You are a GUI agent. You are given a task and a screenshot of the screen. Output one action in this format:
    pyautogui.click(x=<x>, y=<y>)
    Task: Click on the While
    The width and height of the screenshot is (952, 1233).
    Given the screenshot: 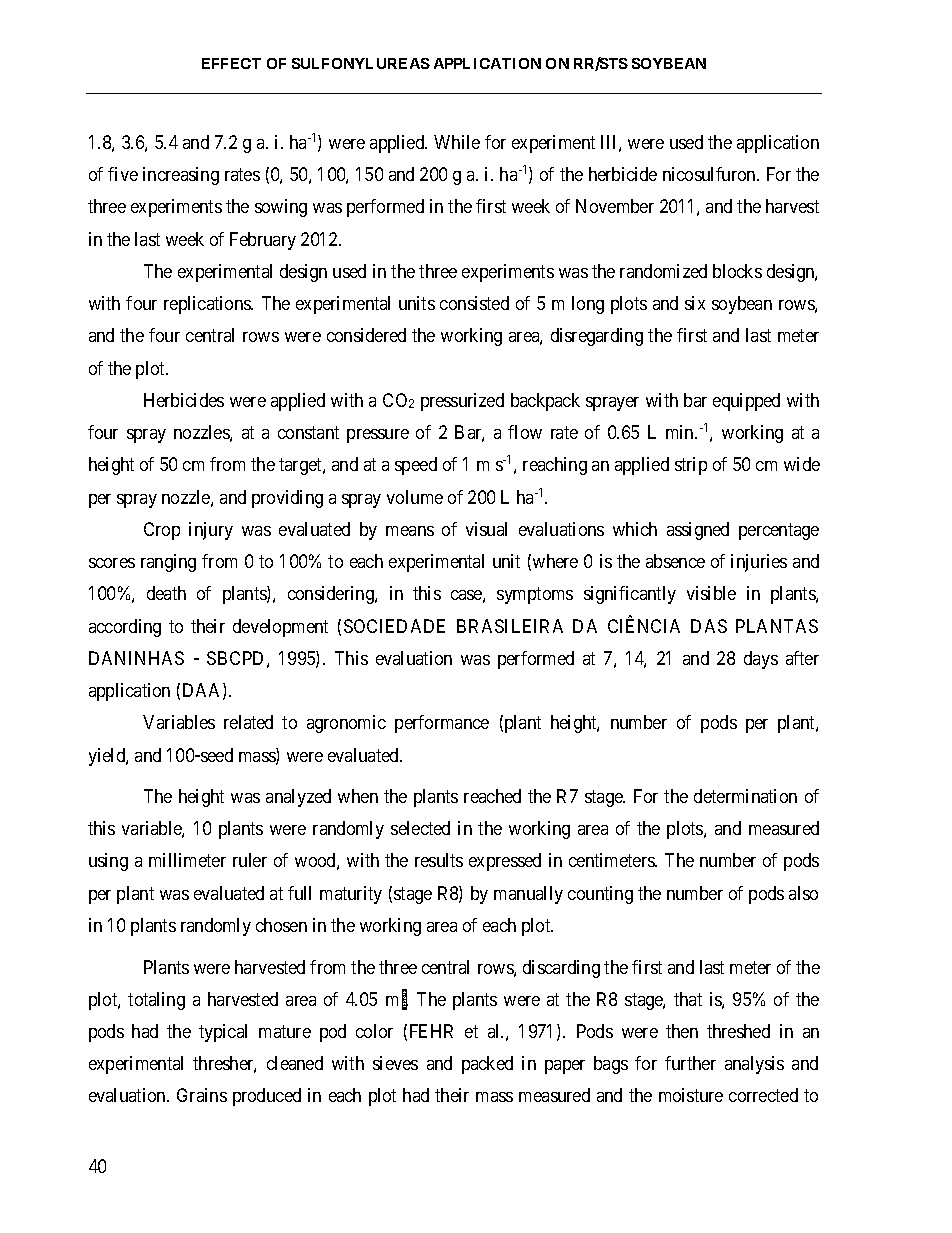 What is the action you would take?
    pyautogui.click(x=457, y=142)
